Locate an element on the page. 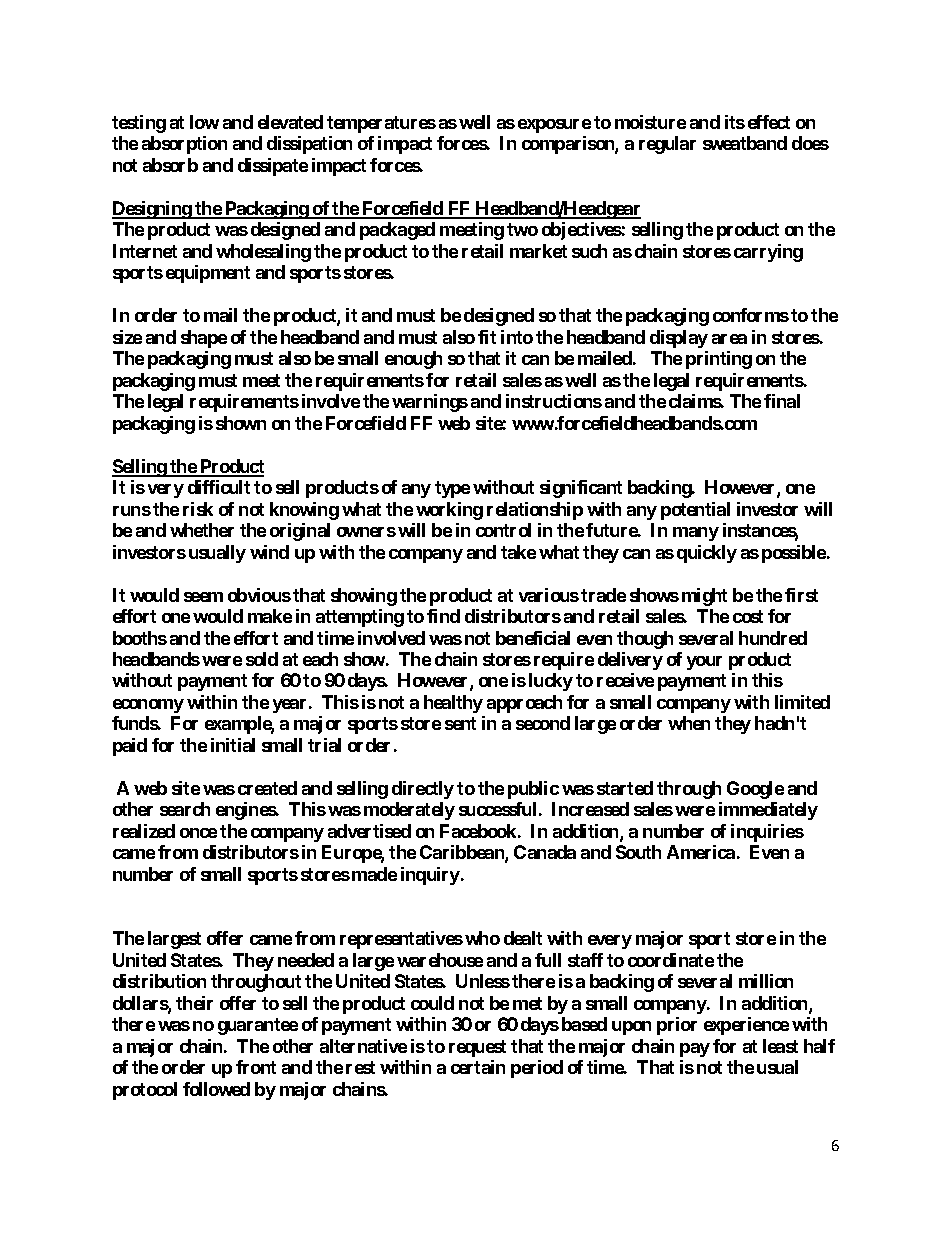  certain is located at coordinates (478, 1067).
